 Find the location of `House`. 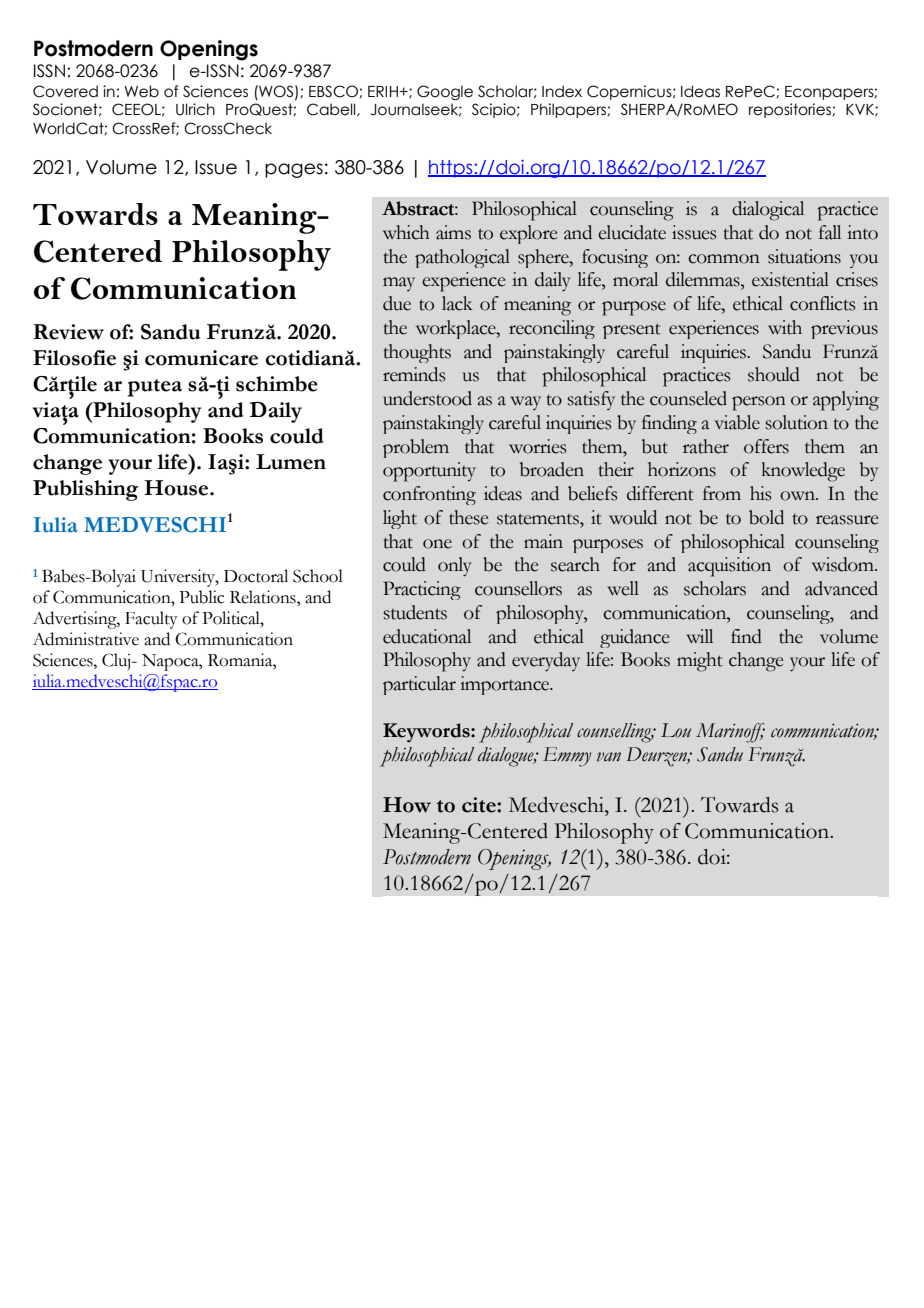

House is located at coordinates (177, 488).
